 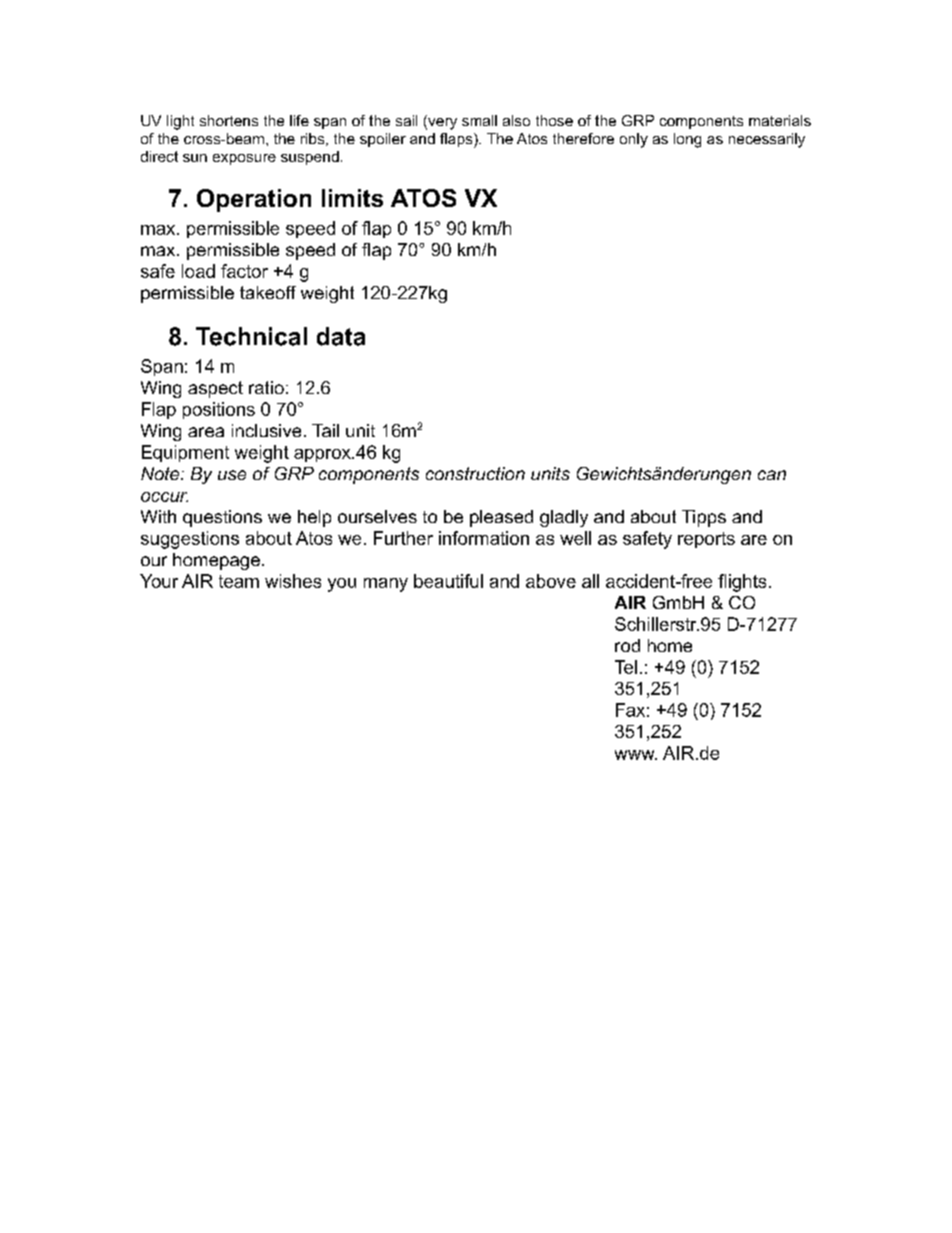 I want to click on can, so click(x=772, y=475).
